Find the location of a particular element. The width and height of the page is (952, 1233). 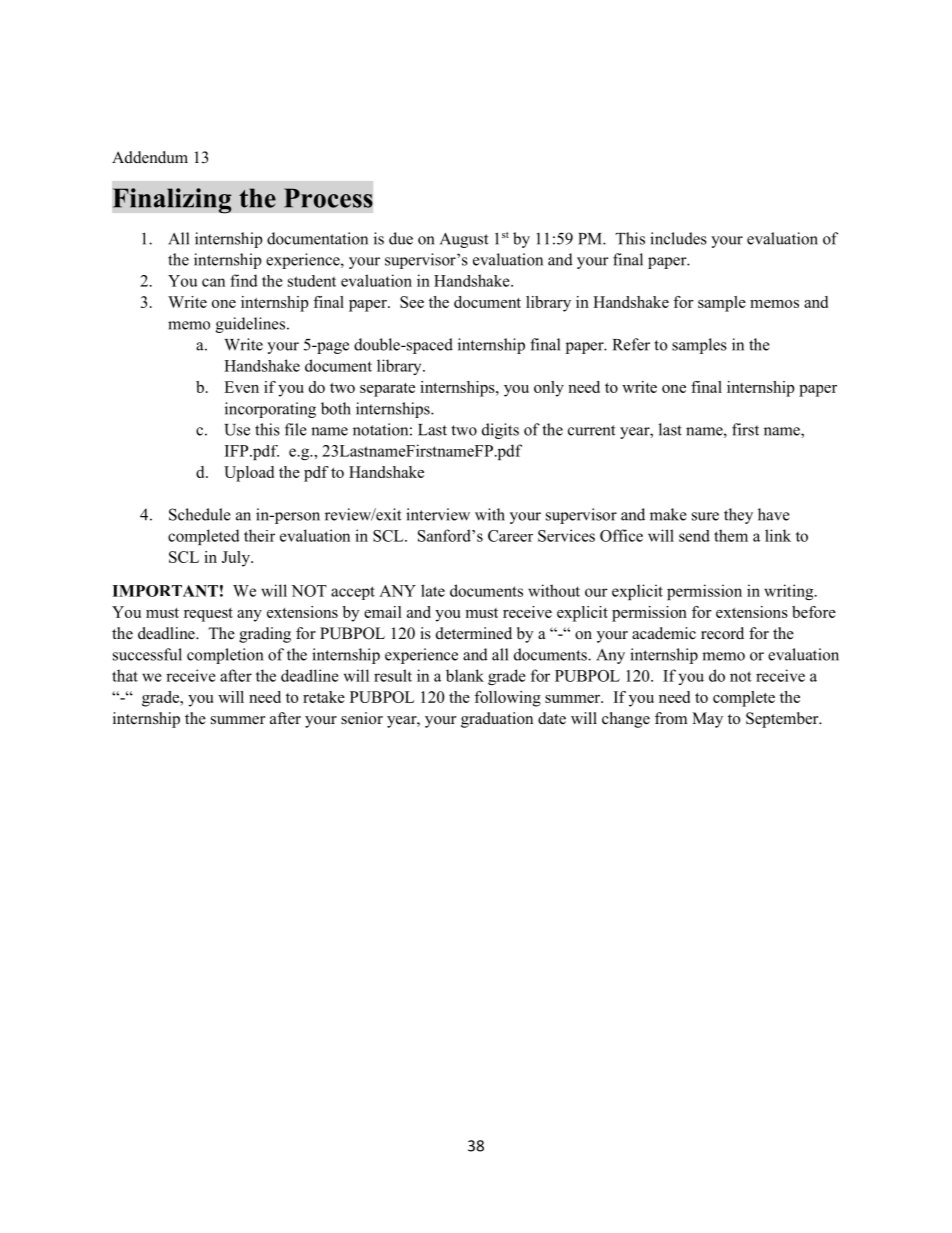

only is located at coordinates (549, 389).
